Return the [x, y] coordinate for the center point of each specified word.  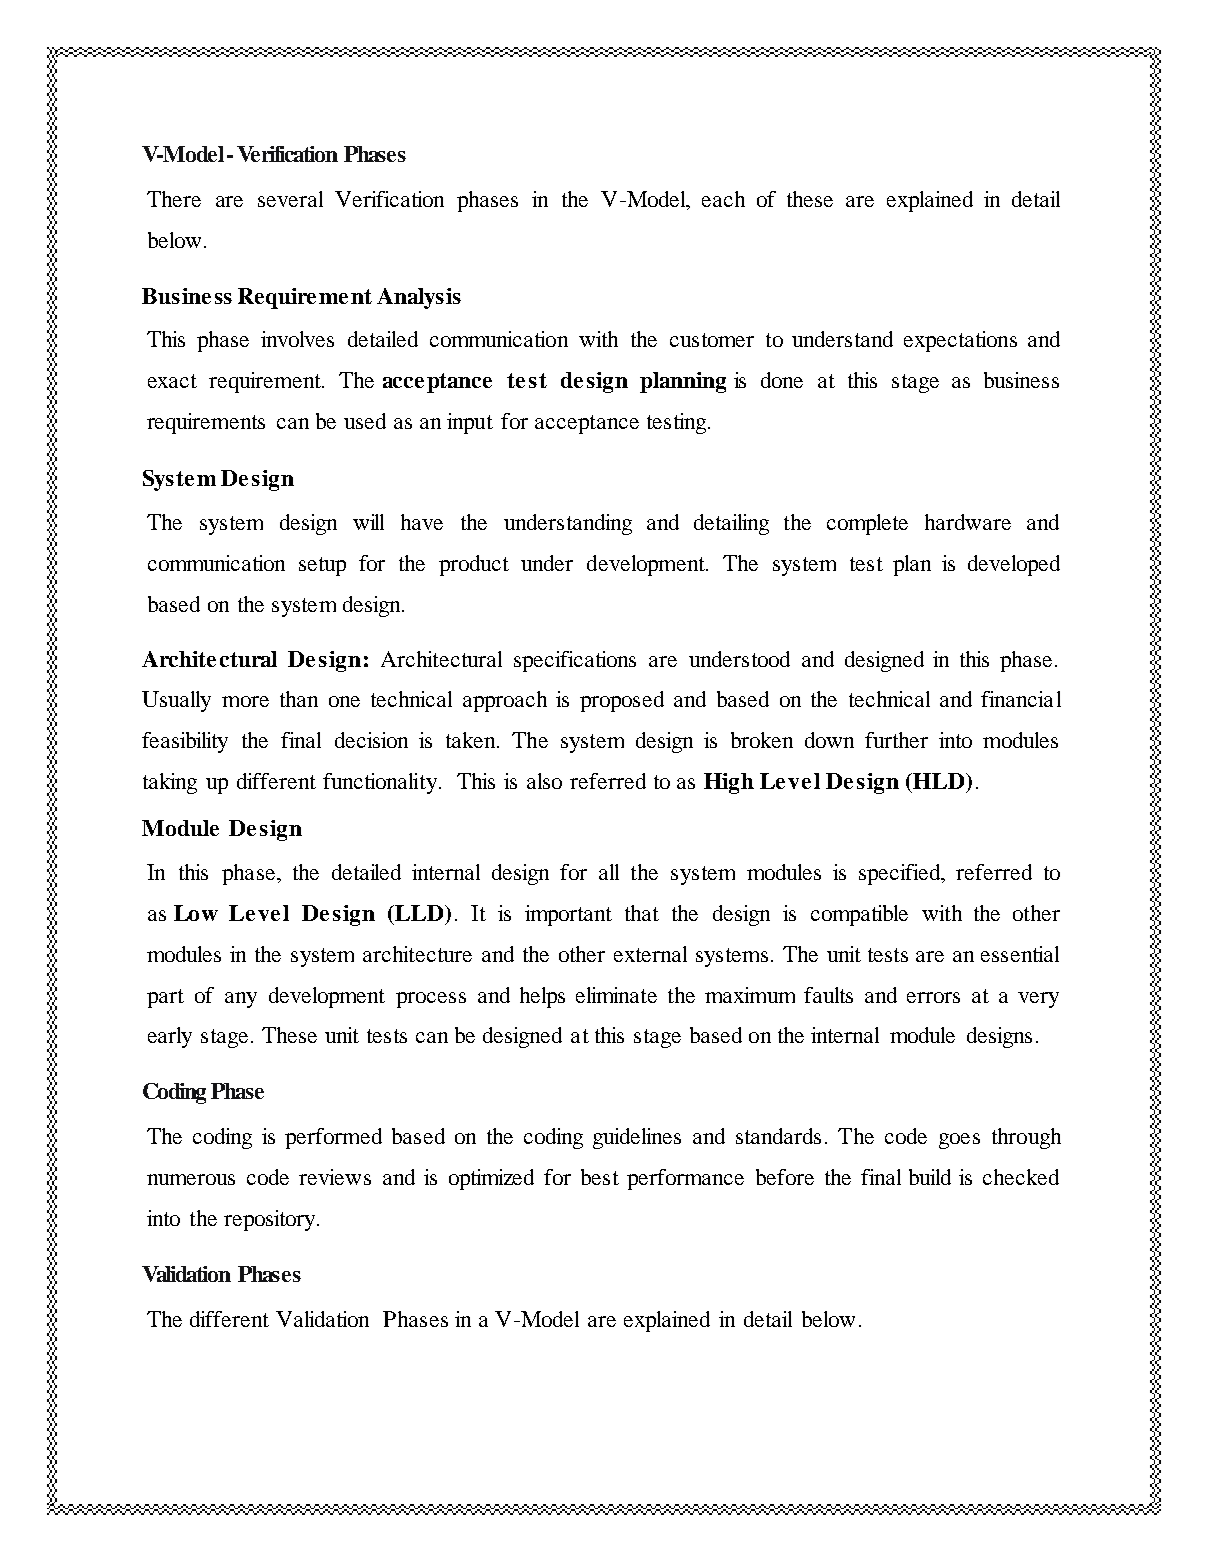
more [245, 701]
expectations [960, 341]
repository [271, 1220]
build [930, 1177]
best [600, 1177]
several [290, 199]
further [896, 740]
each [723, 199]
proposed [622, 701]
